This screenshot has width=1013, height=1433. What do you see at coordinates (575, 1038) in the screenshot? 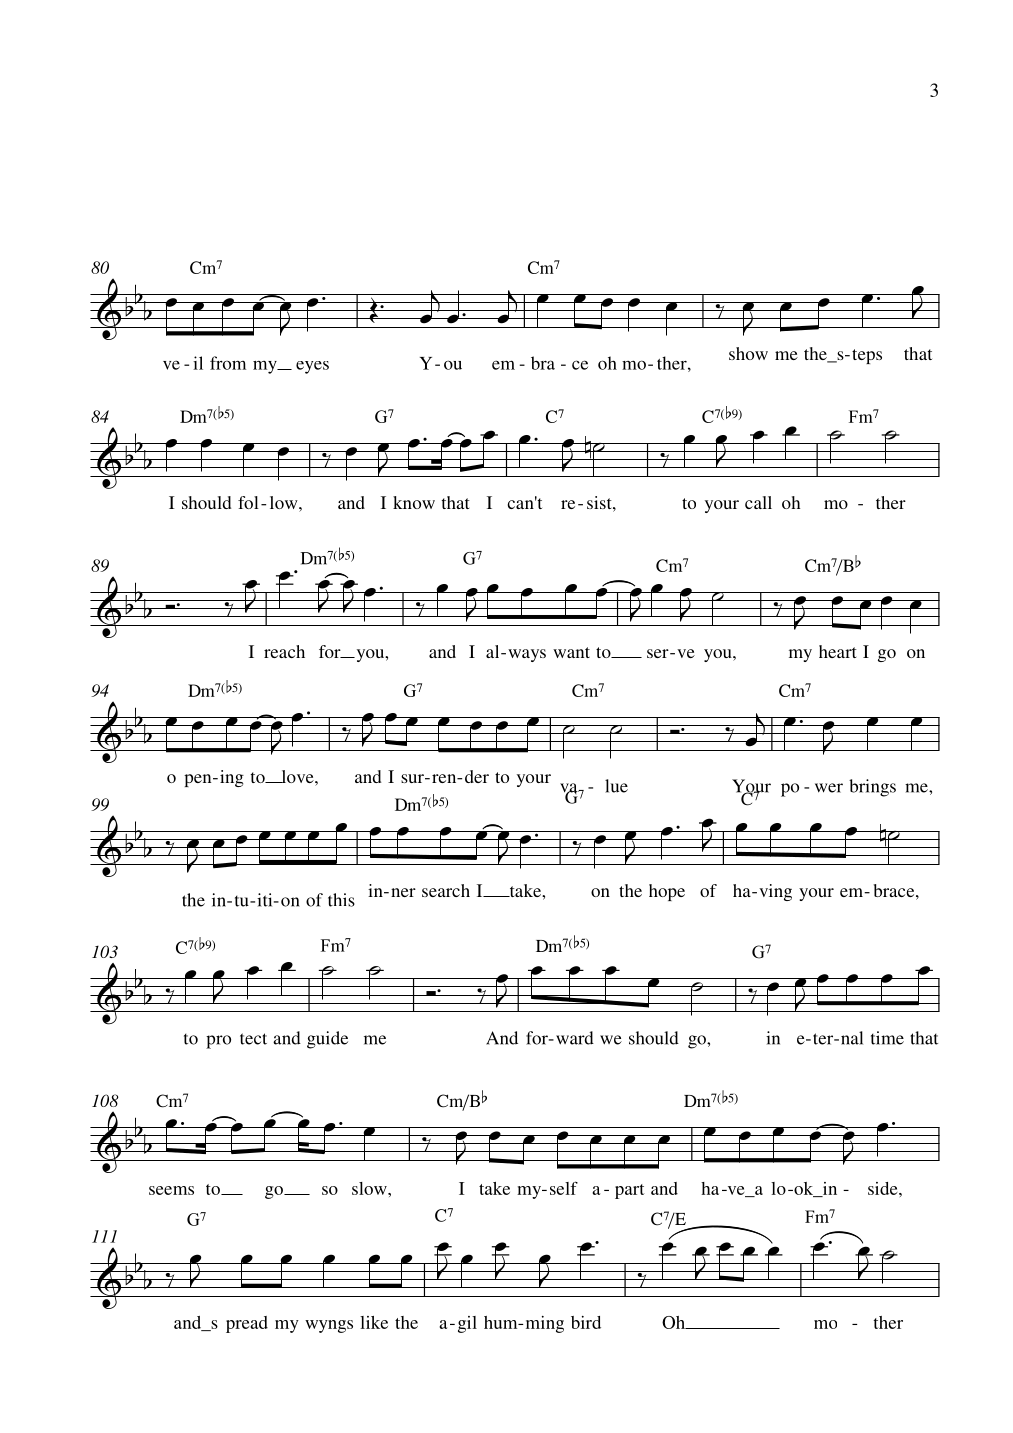
I see `ward` at bounding box center [575, 1038].
